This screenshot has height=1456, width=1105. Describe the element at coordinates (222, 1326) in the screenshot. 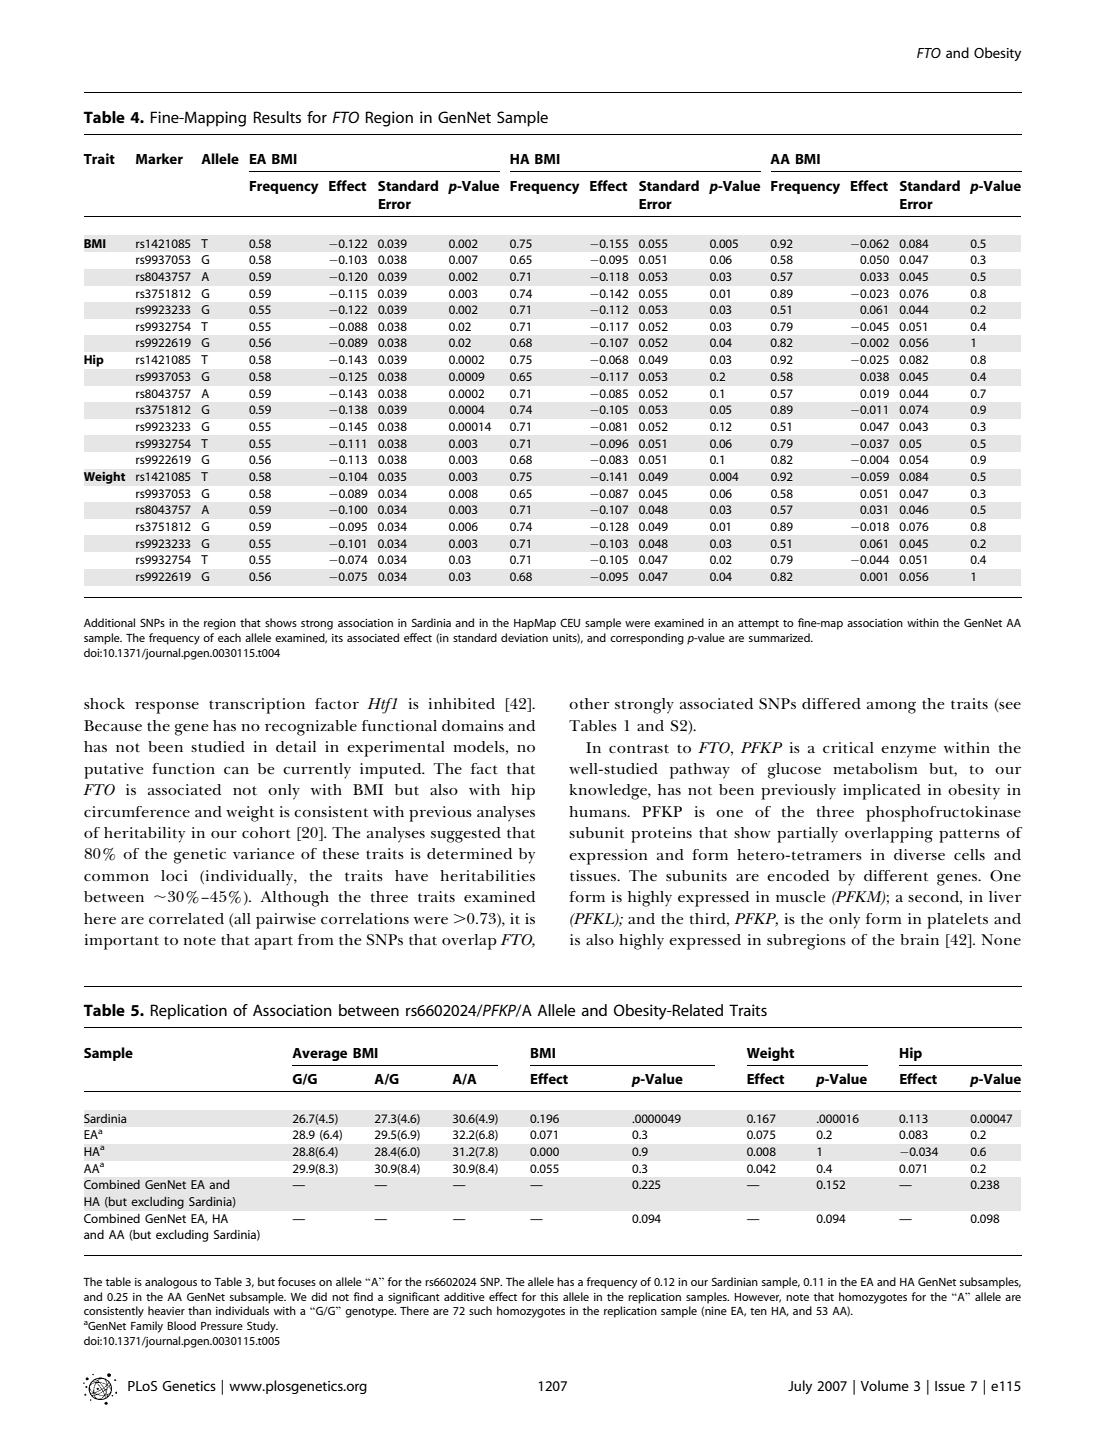

I see `Pressure` at that location.
